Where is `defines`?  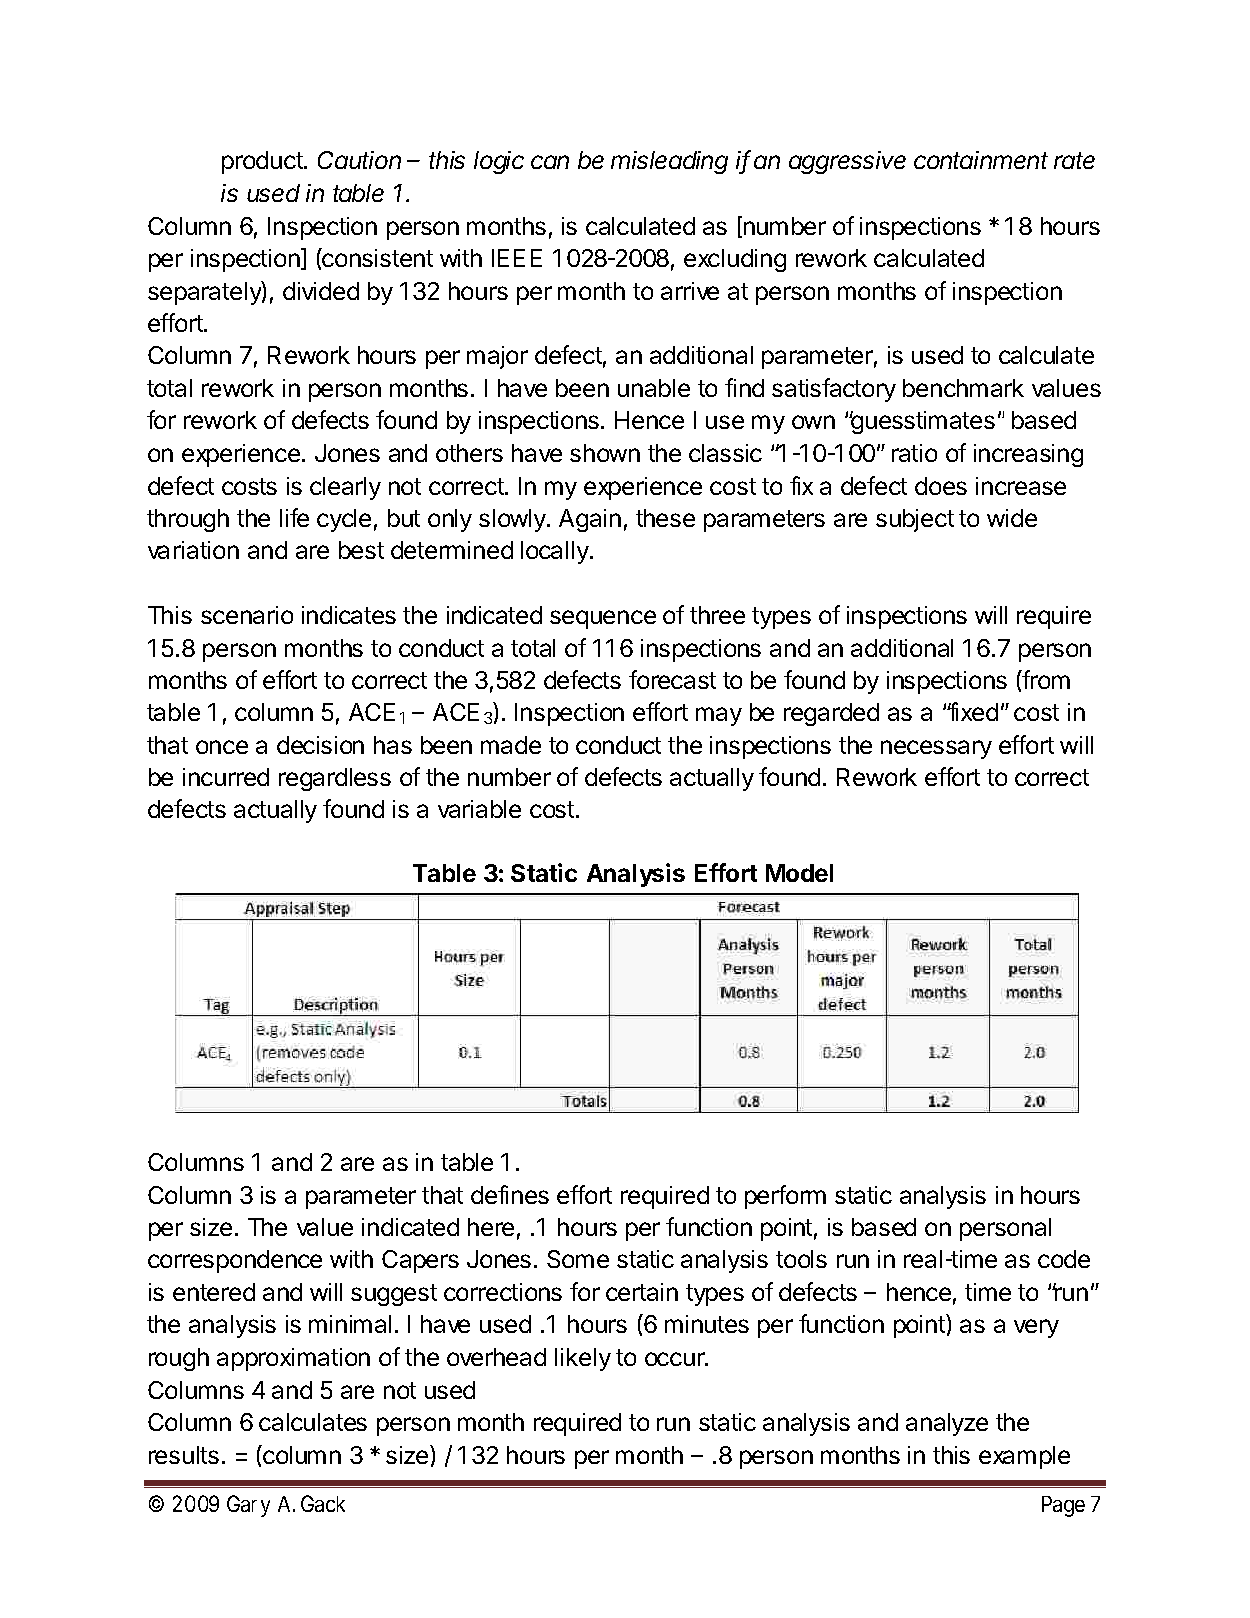 defines is located at coordinates (510, 1194).
